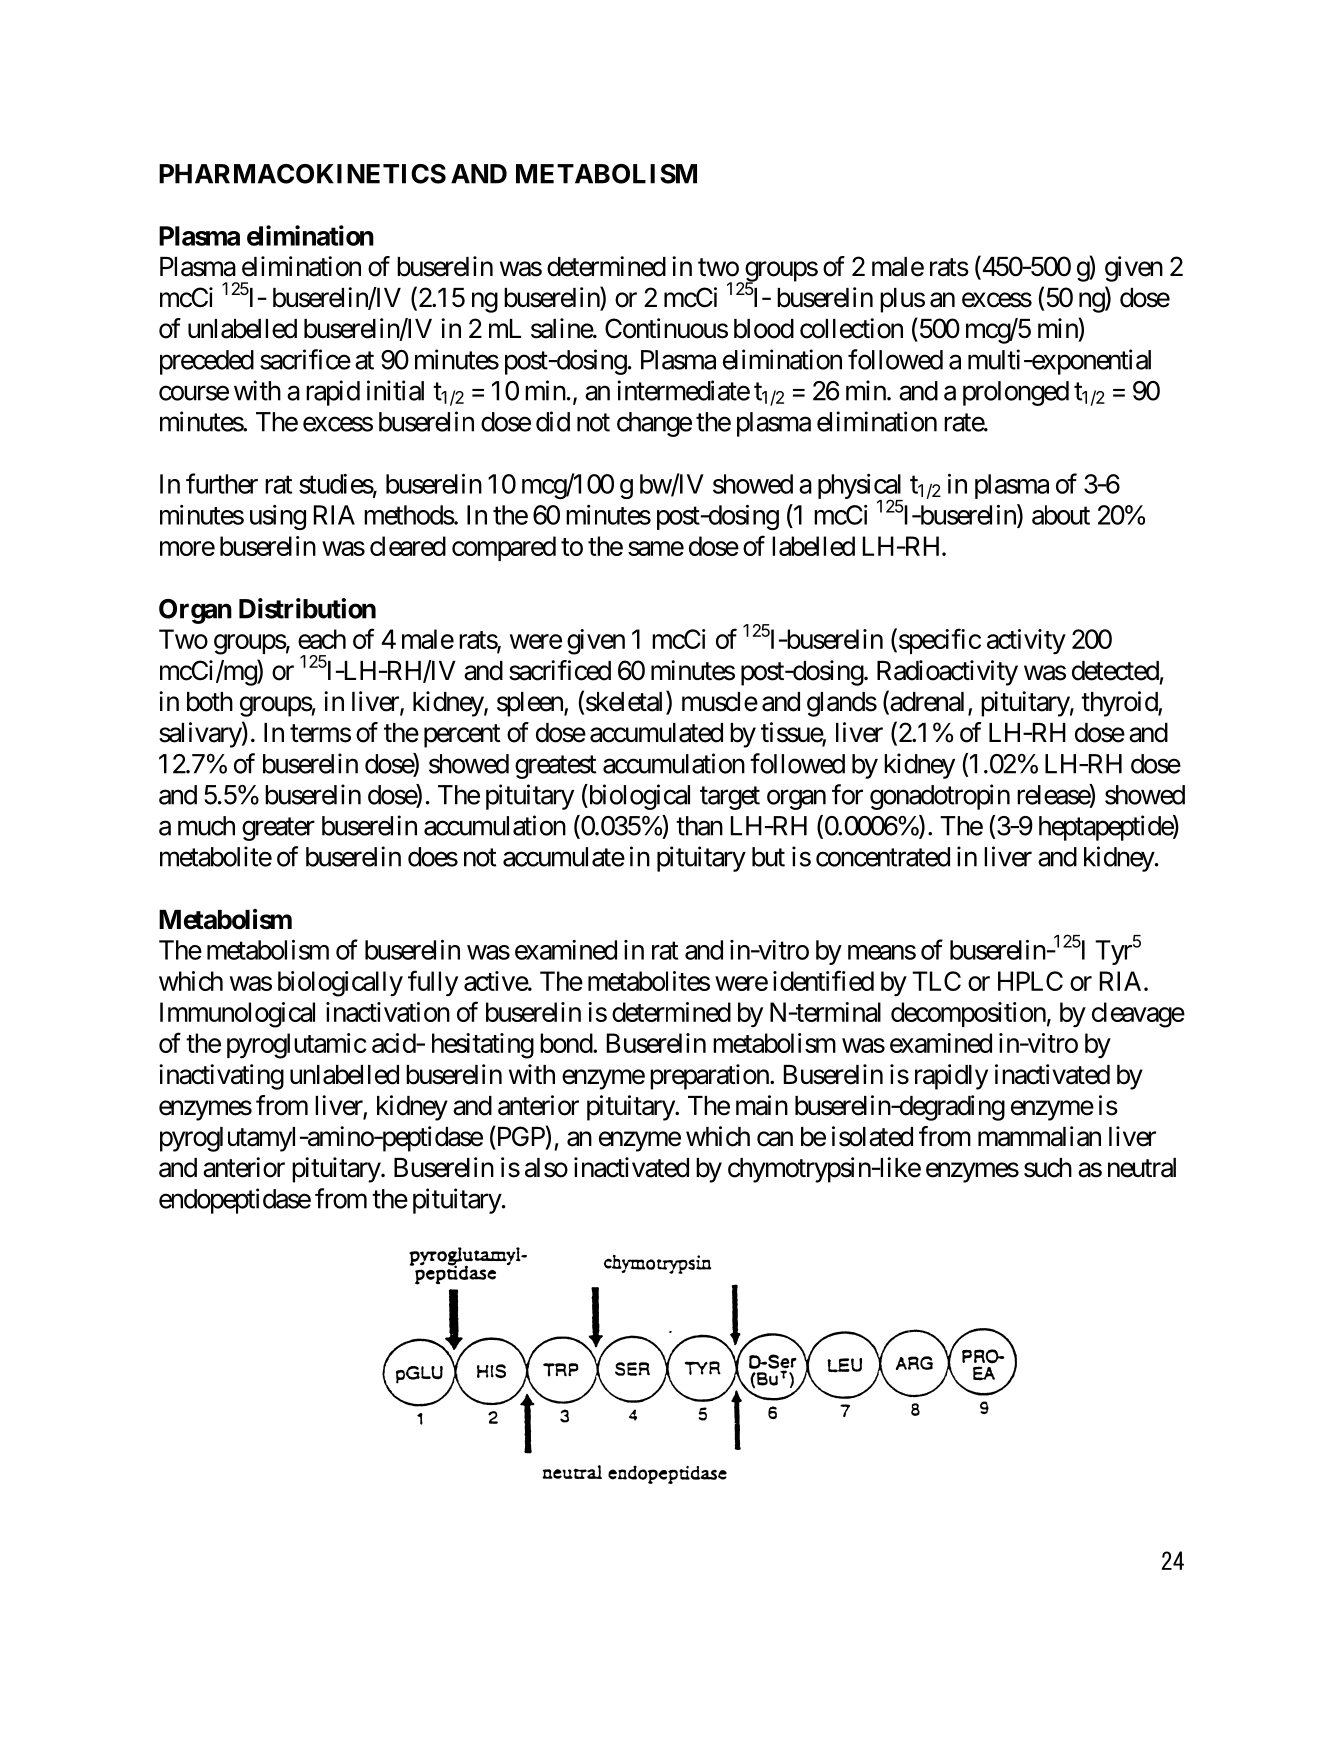  I want to click on initial, so click(395, 390).
